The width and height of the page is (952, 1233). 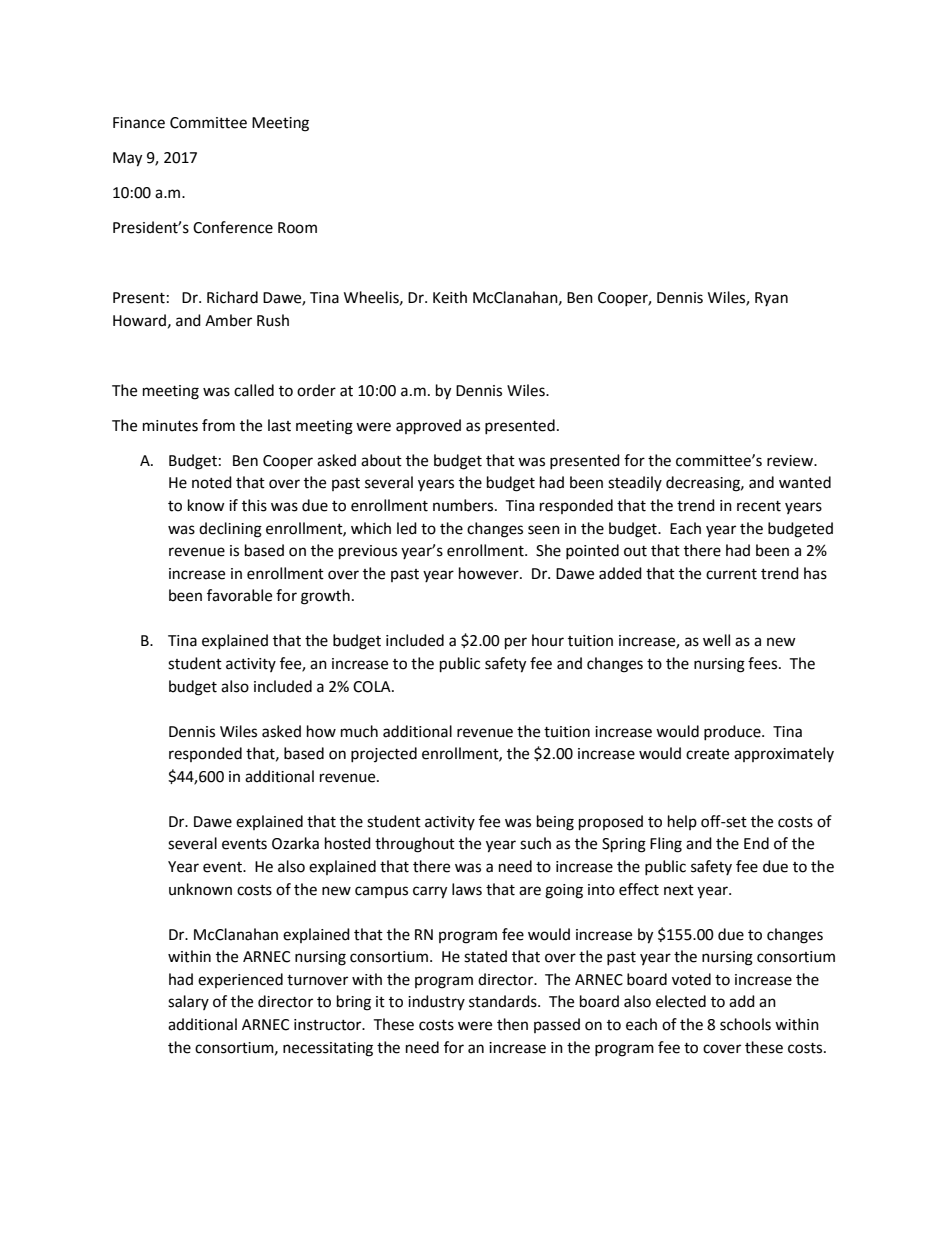 What do you see at coordinates (731, 574) in the page?
I see `current` at bounding box center [731, 574].
